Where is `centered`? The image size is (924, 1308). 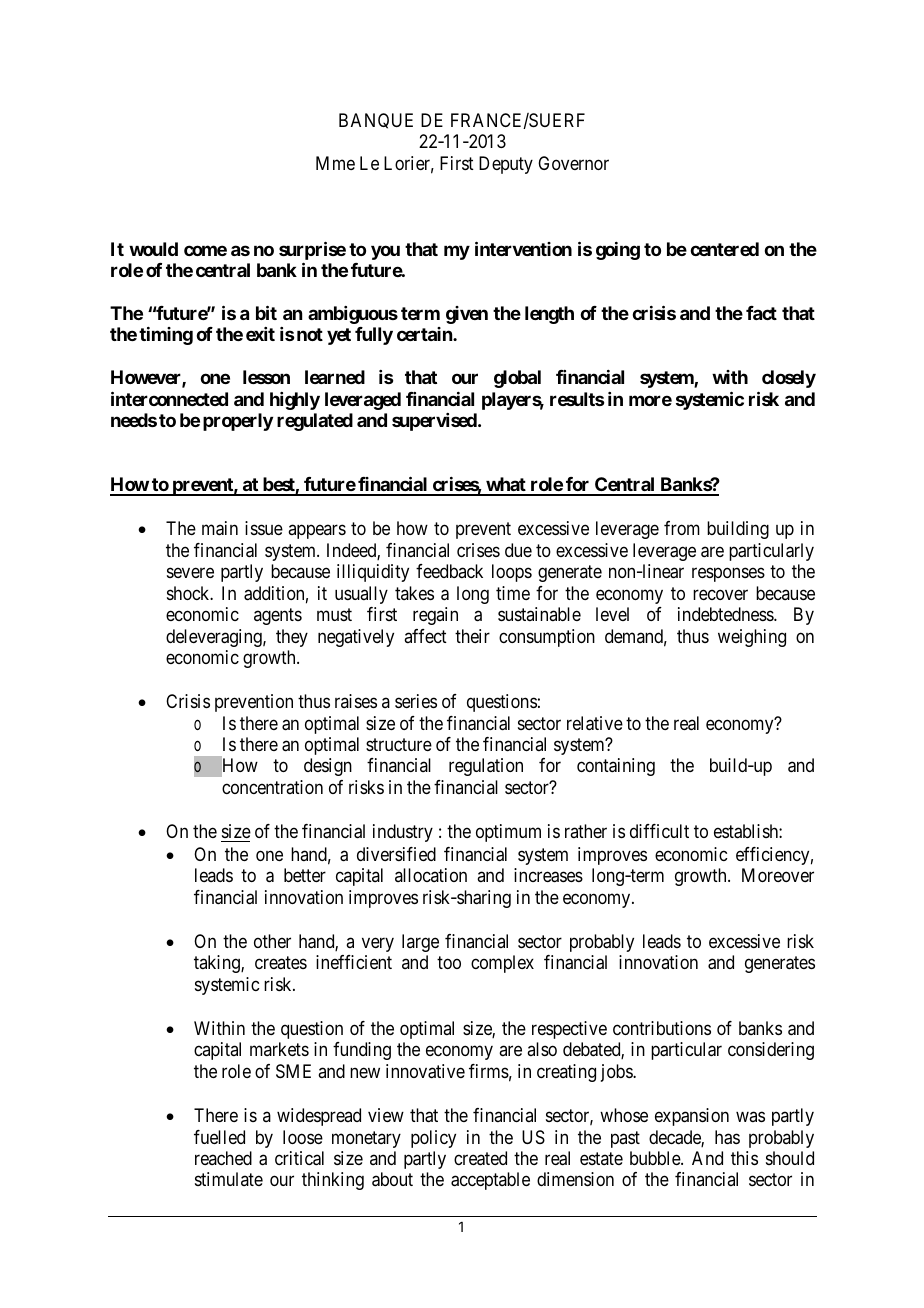
centered is located at coordinates (724, 249).
